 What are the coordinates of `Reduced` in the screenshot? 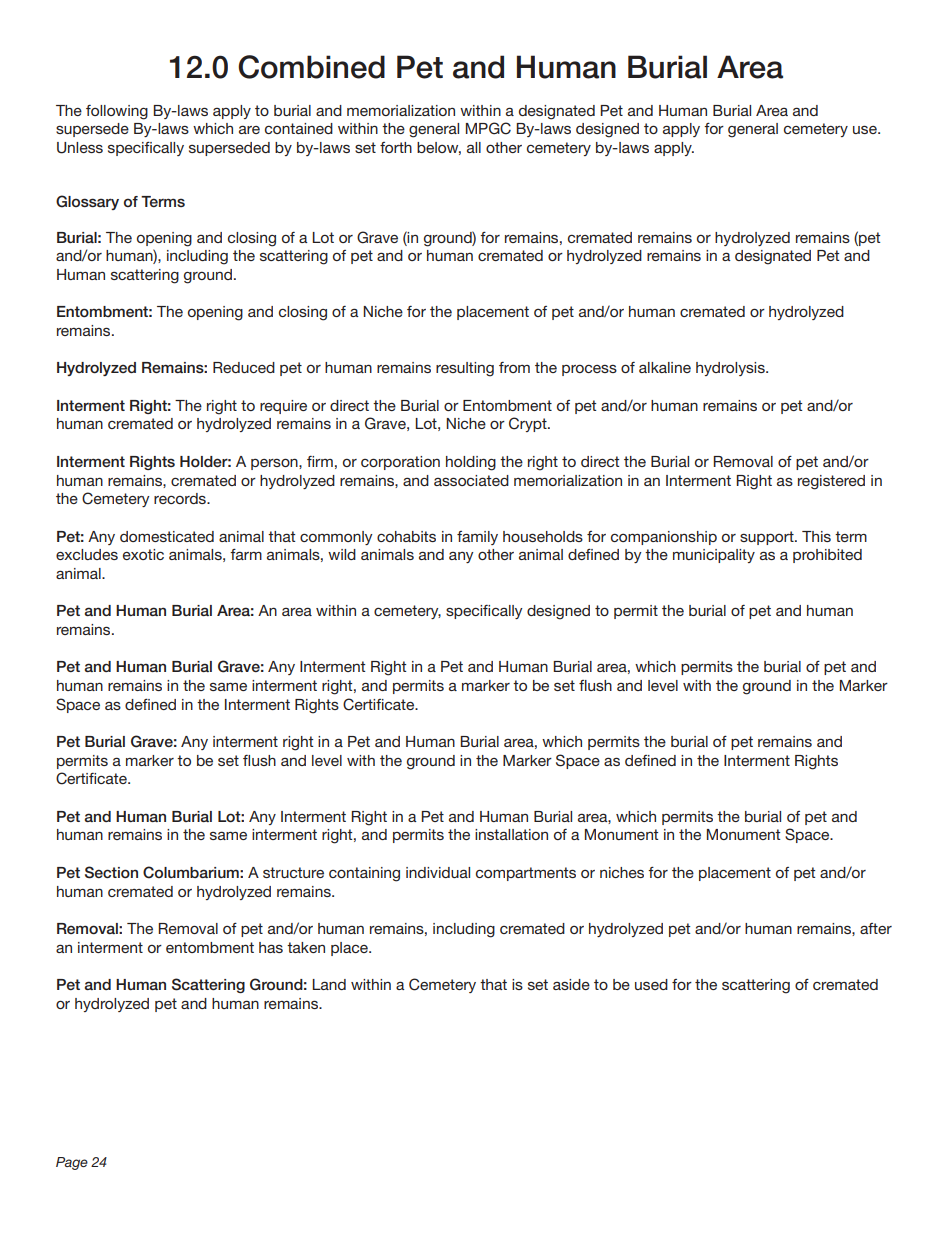 It's located at (244, 367).
